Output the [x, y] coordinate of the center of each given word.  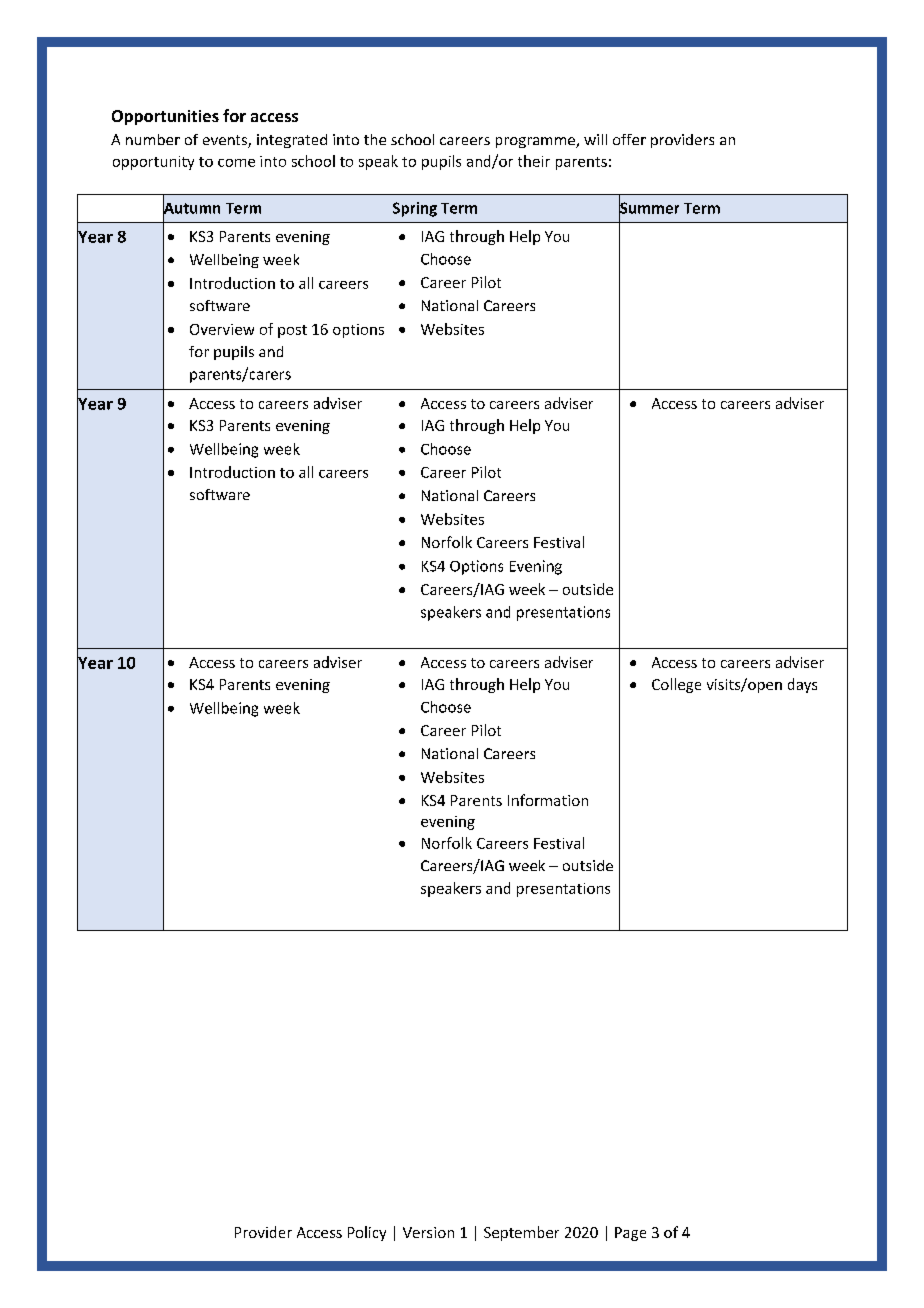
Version [428, 1232]
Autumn [191, 208]
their [534, 161]
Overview [222, 329]
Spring [415, 209]
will [595, 139]
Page [630, 1234]
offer [629, 139]
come [236, 163]
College [676, 685]
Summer [649, 208]
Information [548, 800]
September [521, 1233]
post [292, 331]
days [802, 685]
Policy [367, 1233]
